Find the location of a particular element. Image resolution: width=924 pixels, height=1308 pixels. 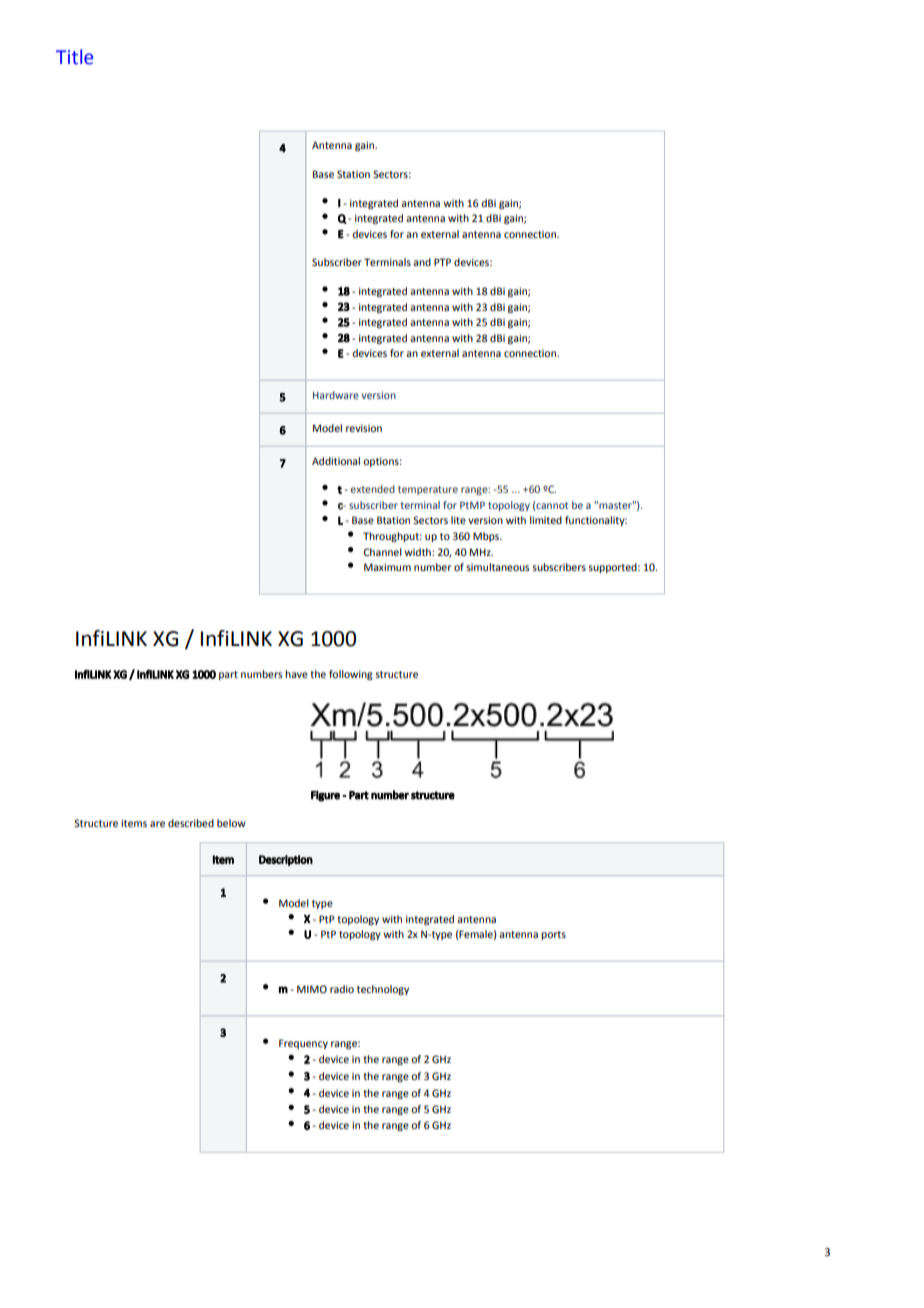

MIMO is located at coordinates (312, 989).
